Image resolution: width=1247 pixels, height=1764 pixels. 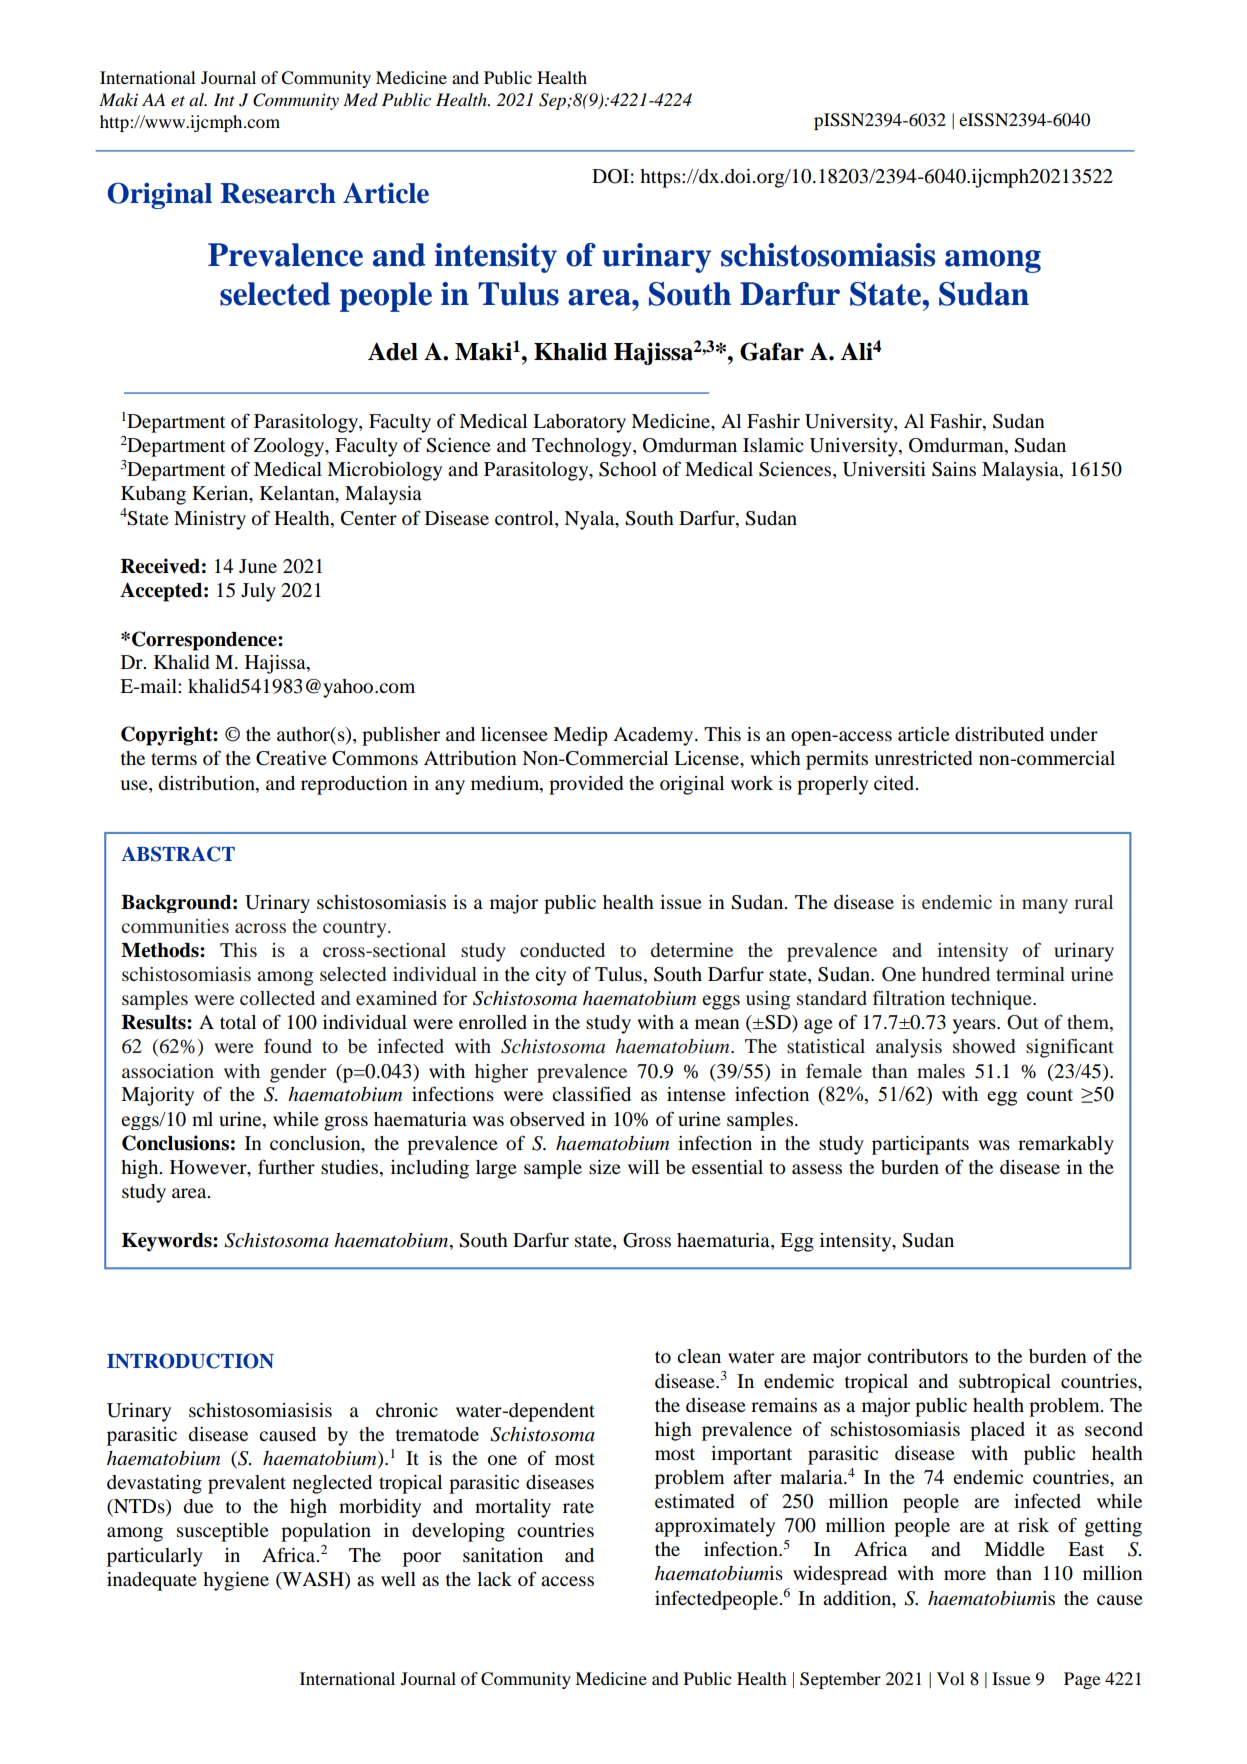 What do you see at coordinates (917, 1356) in the image?
I see `contributors` at bounding box center [917, 1356].
